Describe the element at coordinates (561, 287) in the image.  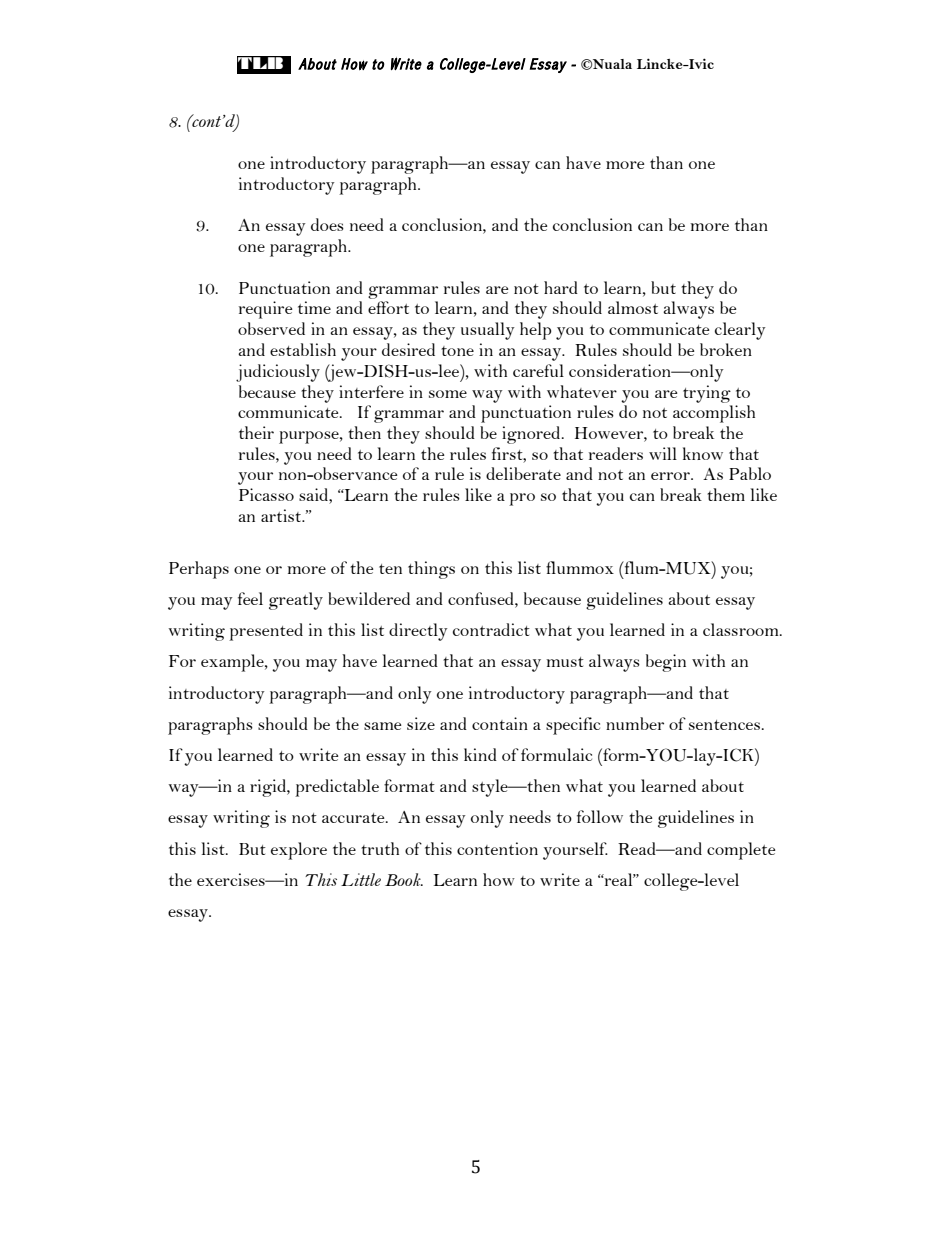
I see `hard` at that location.
